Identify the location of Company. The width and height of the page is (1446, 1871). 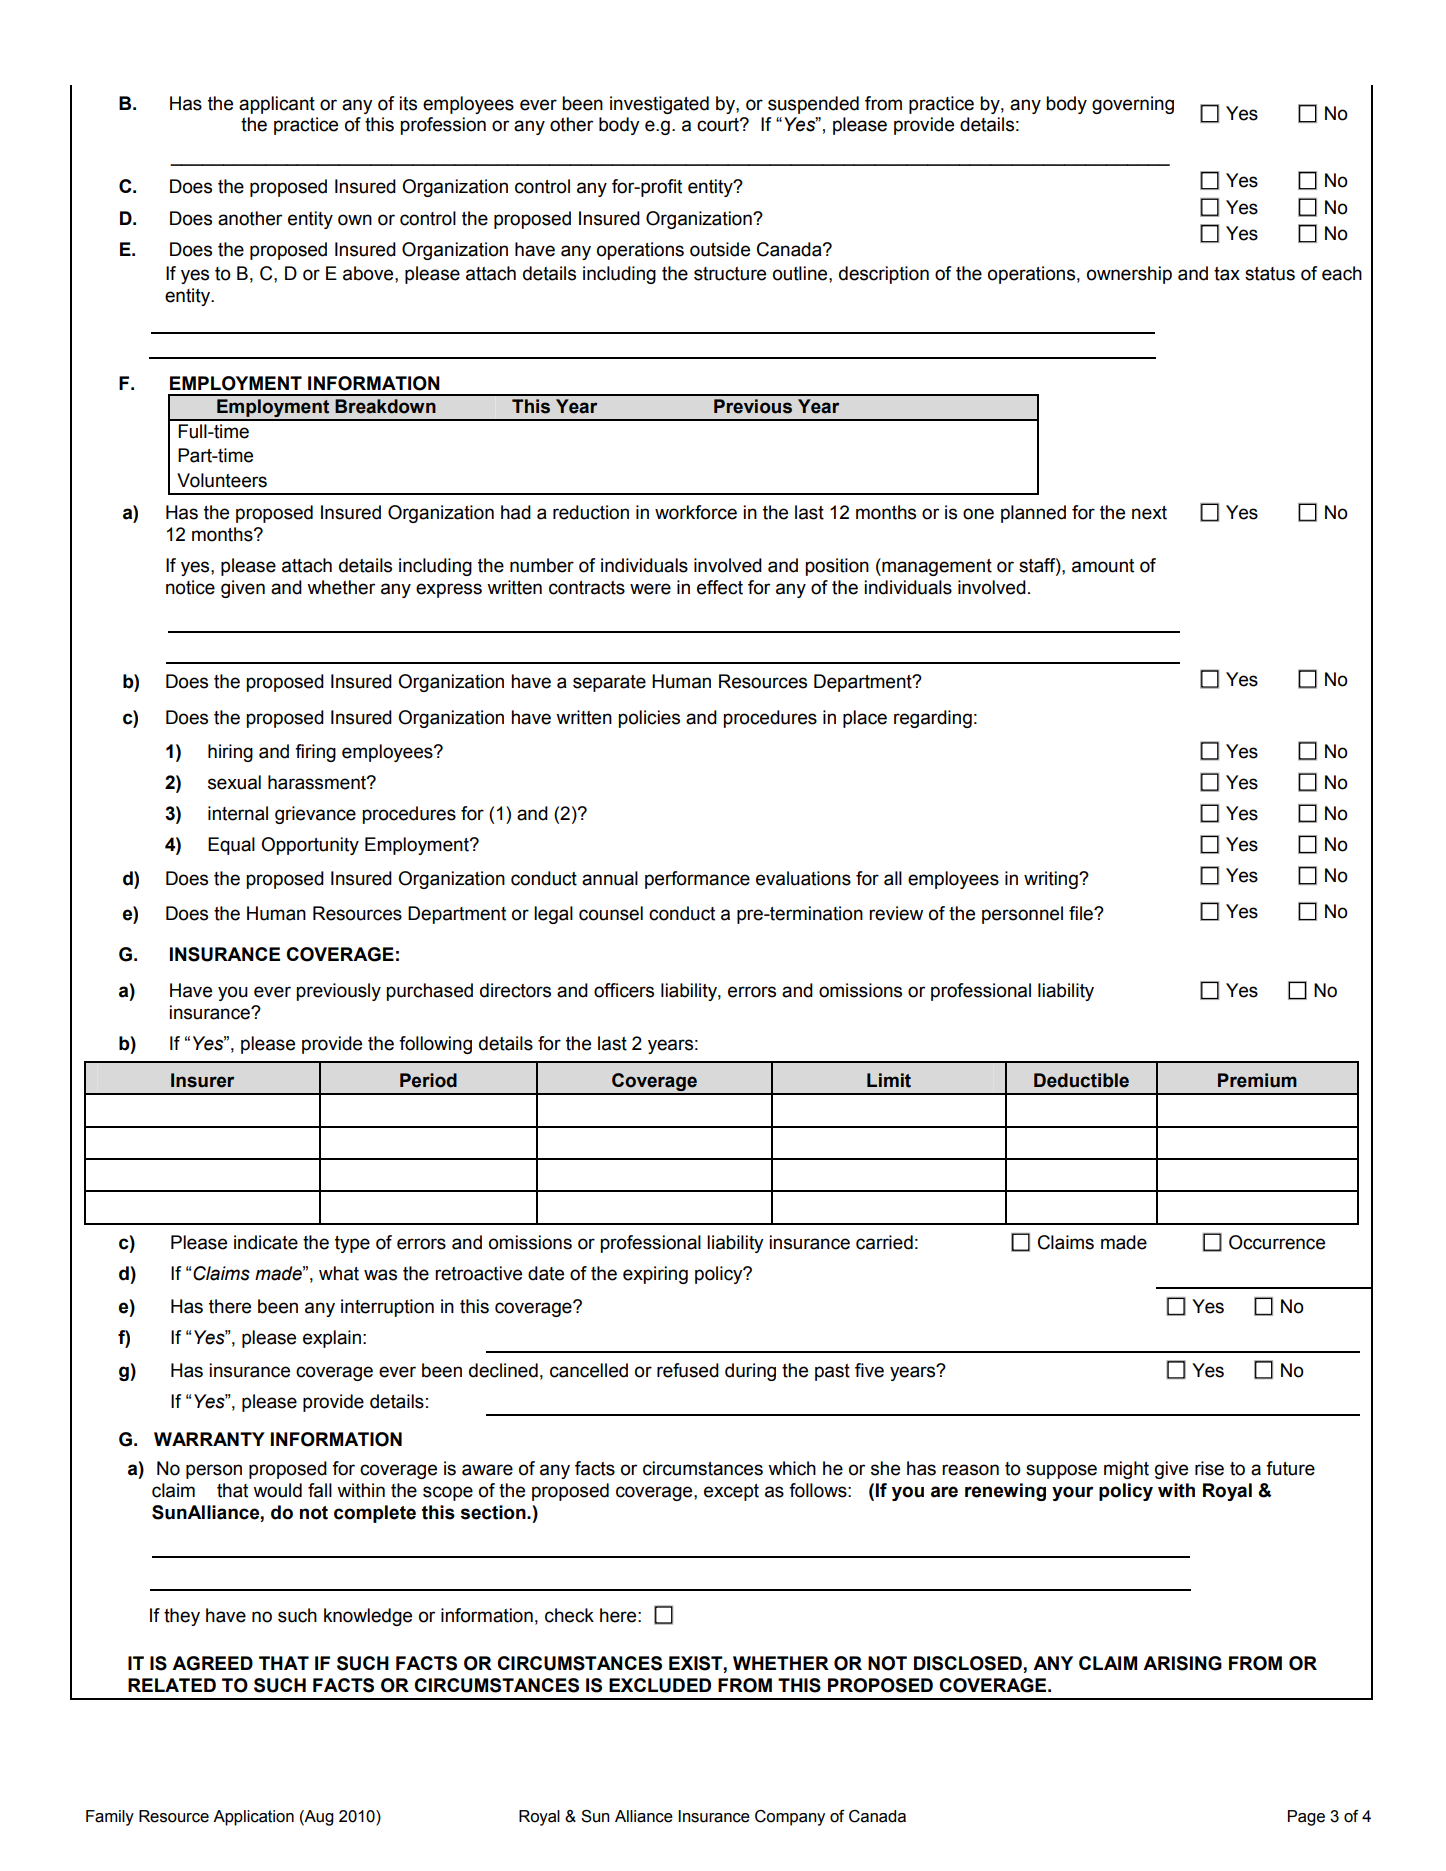
(790, 1818).
